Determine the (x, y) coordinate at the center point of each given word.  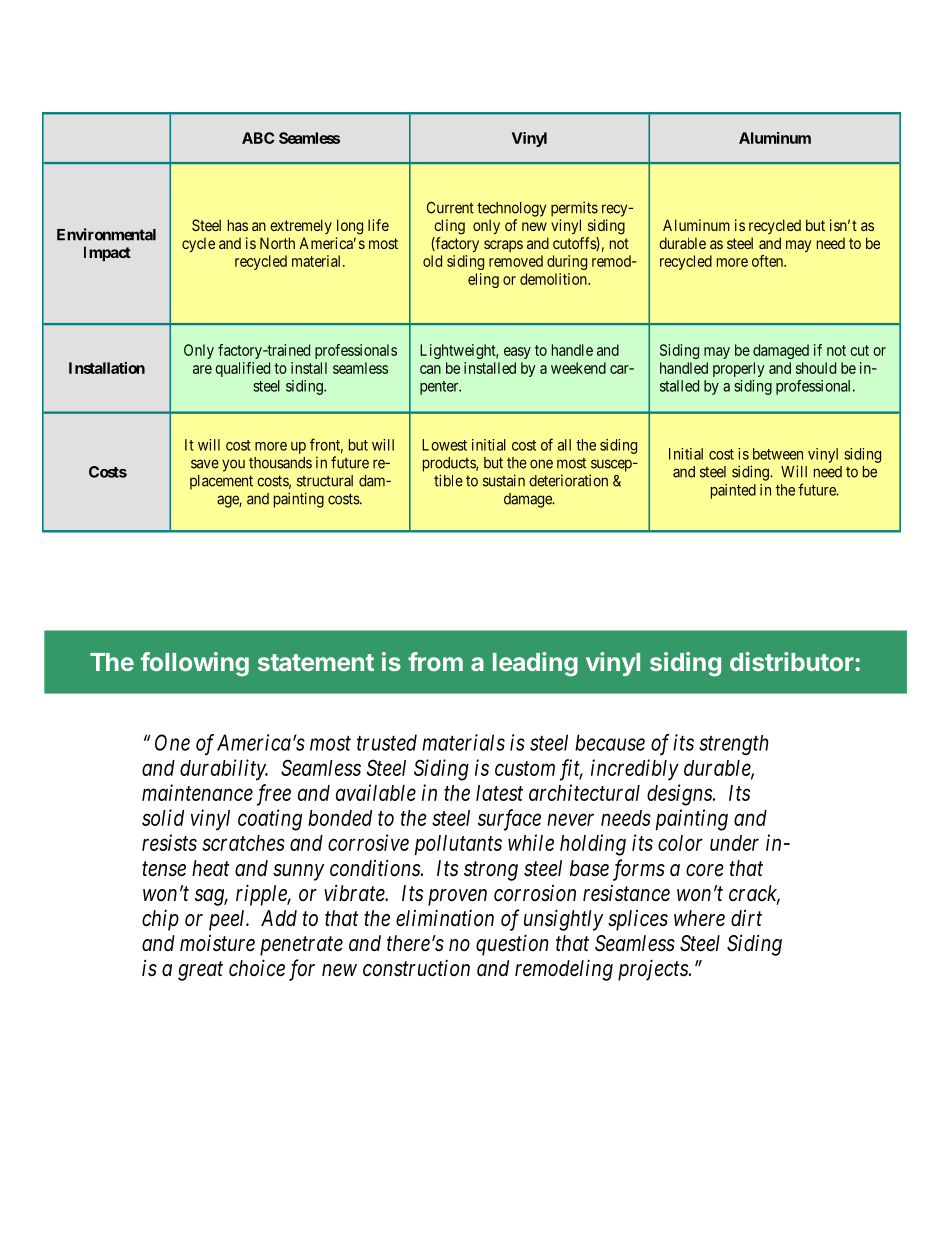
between (778, 454)
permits (574, 209)
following (195, 664)
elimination (445, 918)
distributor (793, 661)
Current (450, 208)
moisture (217, 943)
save (205, 464)
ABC (258, 138)
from (435, 661)
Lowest (444, 445)
